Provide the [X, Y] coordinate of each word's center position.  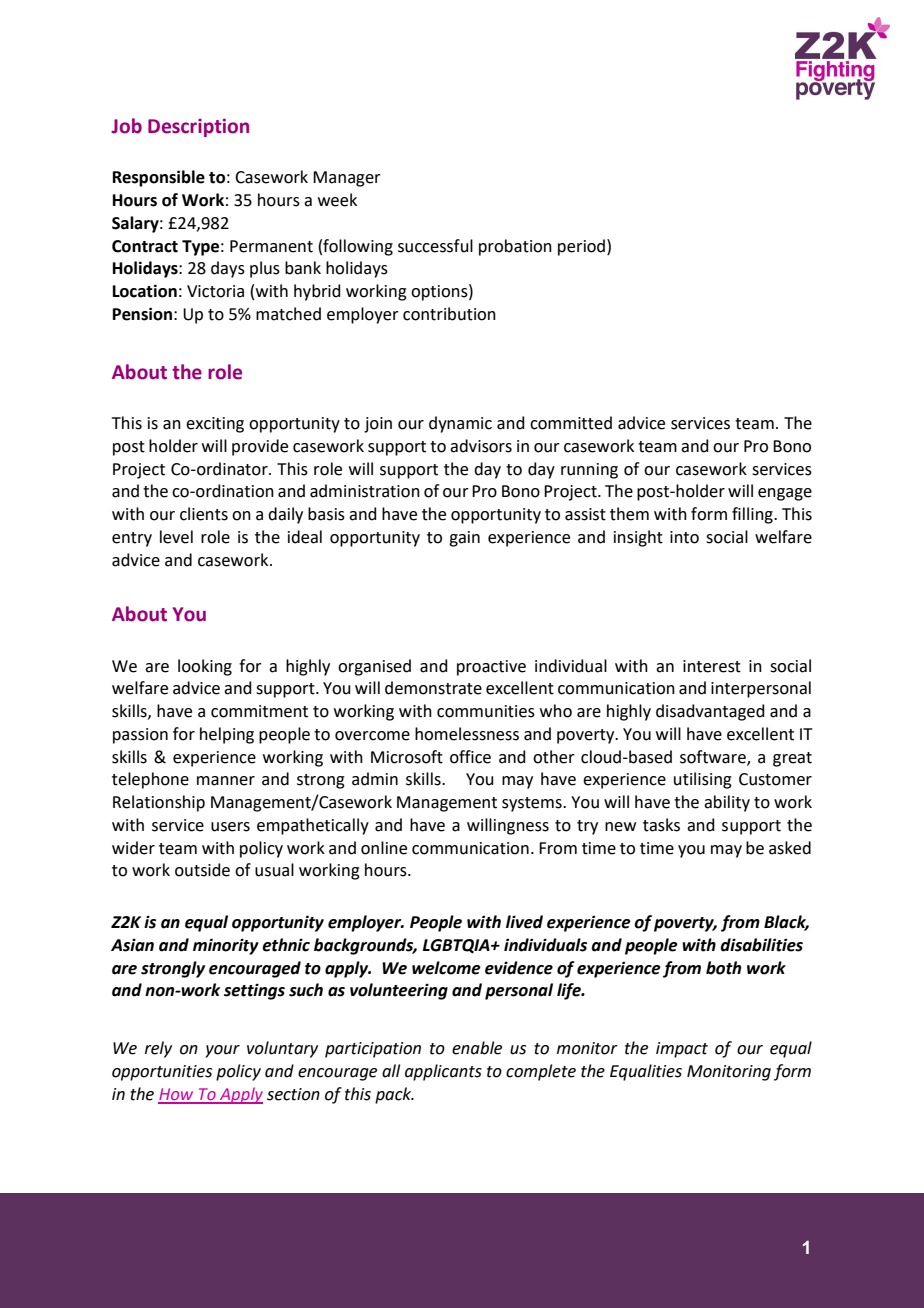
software [714, 757]
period [581, 247]
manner [226, 781]
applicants [443, 1072]
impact [682, 1050]
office [470, 757]
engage [785, 494]
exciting [215, 425]
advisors [481, 446]
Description [198, 127]
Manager [347, 179]
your [222, 1051]
